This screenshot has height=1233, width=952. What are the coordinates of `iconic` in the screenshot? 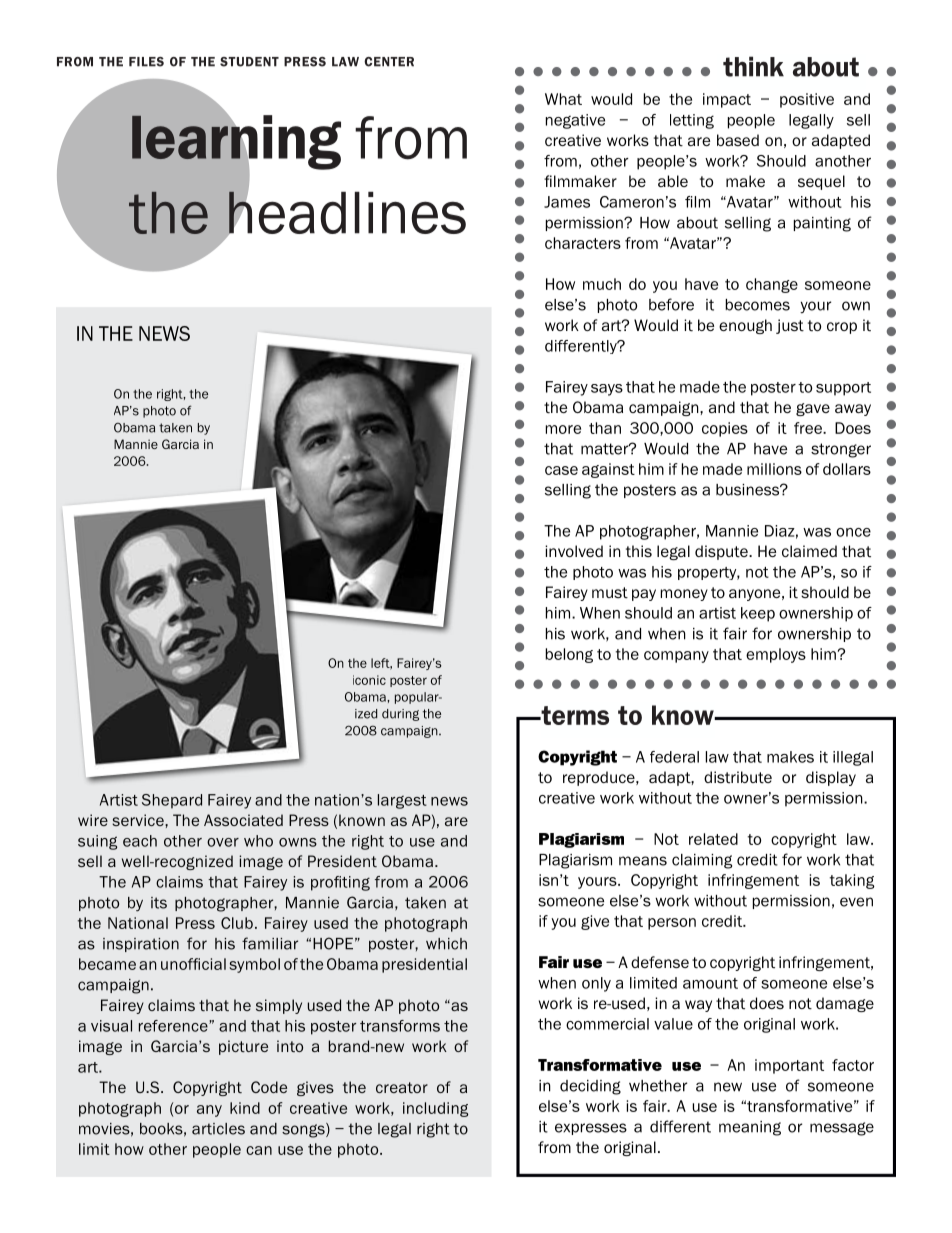 It's located at (369, 680).
